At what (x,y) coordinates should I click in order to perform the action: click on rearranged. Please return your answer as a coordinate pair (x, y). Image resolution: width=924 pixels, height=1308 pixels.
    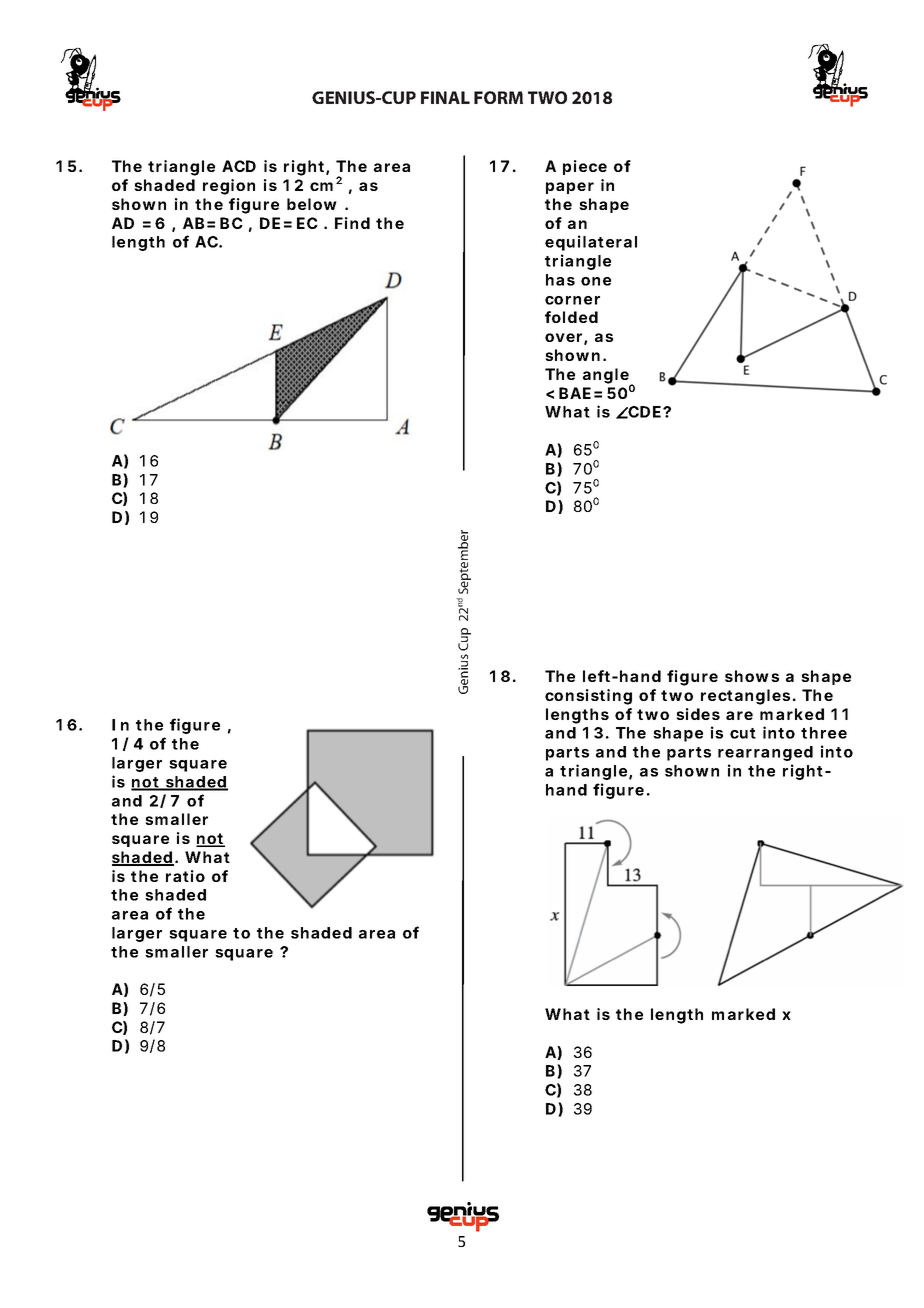
    Looking at the image, I should click on (765, 753).
